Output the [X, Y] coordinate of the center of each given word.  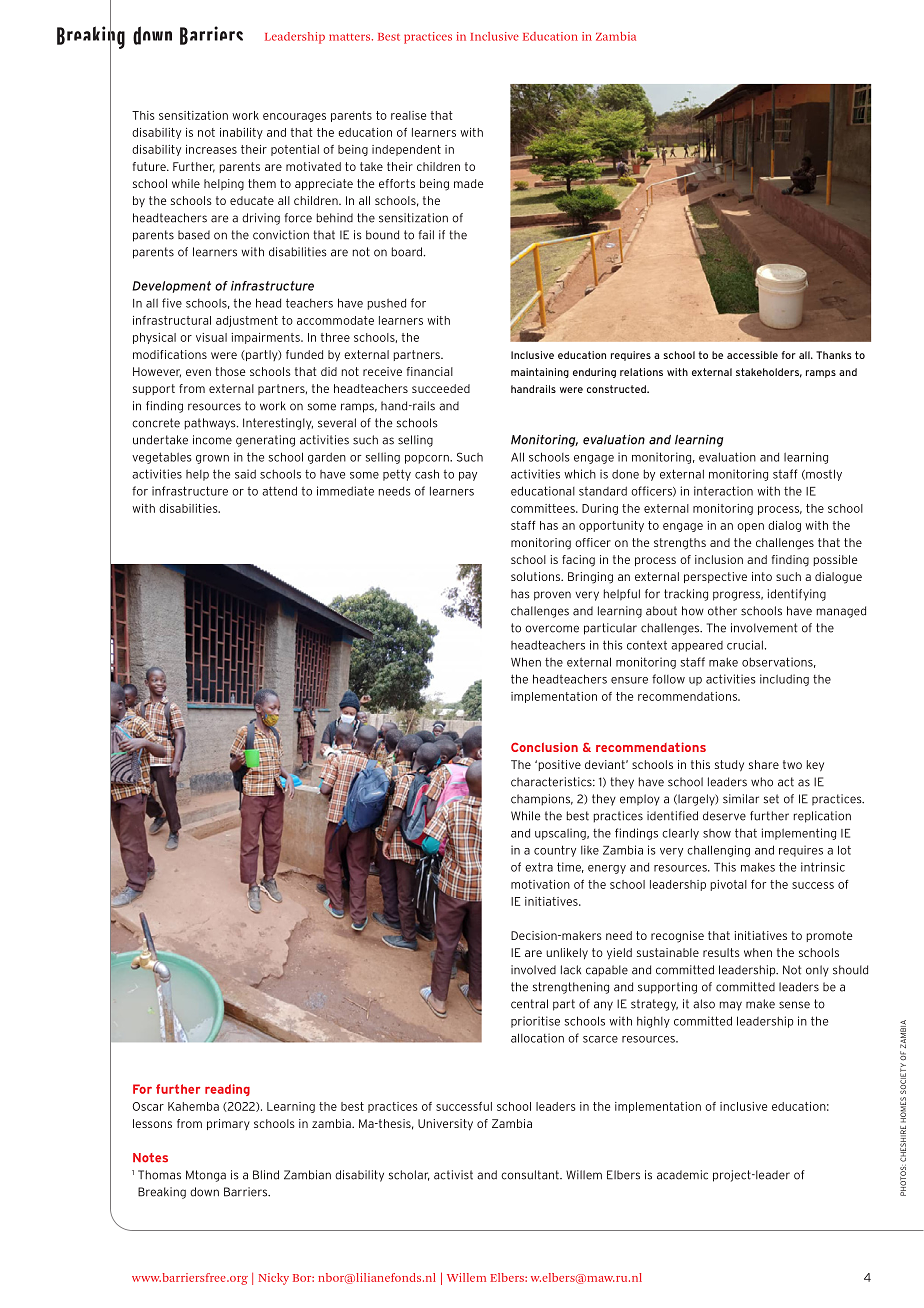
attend [279, 491]
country [555, 851]
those [230, 371]
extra [539, 867]
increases [211, 149]
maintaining [540, 373]
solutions [537, 576]
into [762, 576]
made [469, 183]
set [771, 799]
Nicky [274, 1279]
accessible [752, 355]
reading [227, 1090]
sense [794, 1005]
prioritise [535, 1022]
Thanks [834, 355]
